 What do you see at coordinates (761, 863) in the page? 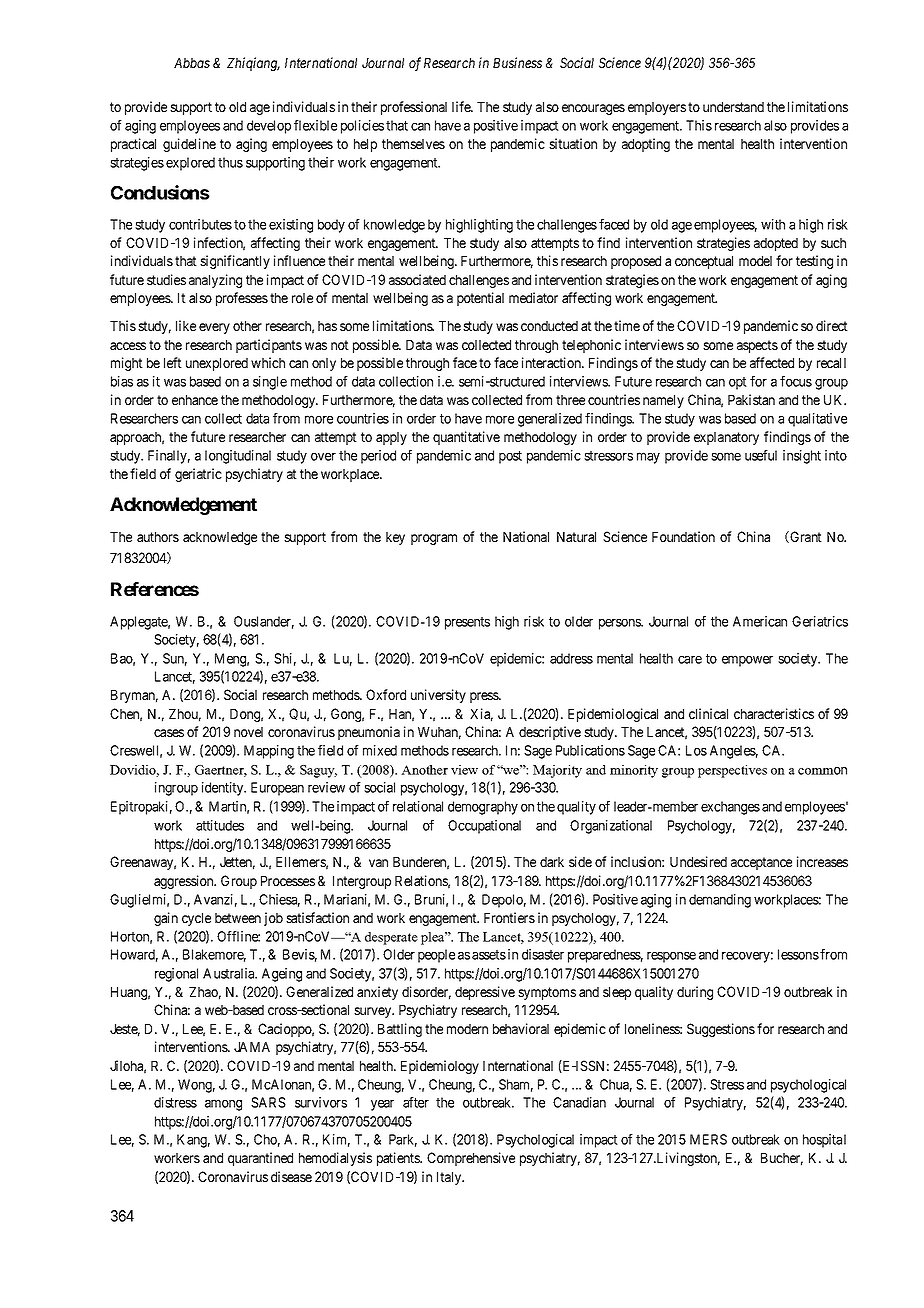
I see `acceptance` at bounding box center [761, 863].
